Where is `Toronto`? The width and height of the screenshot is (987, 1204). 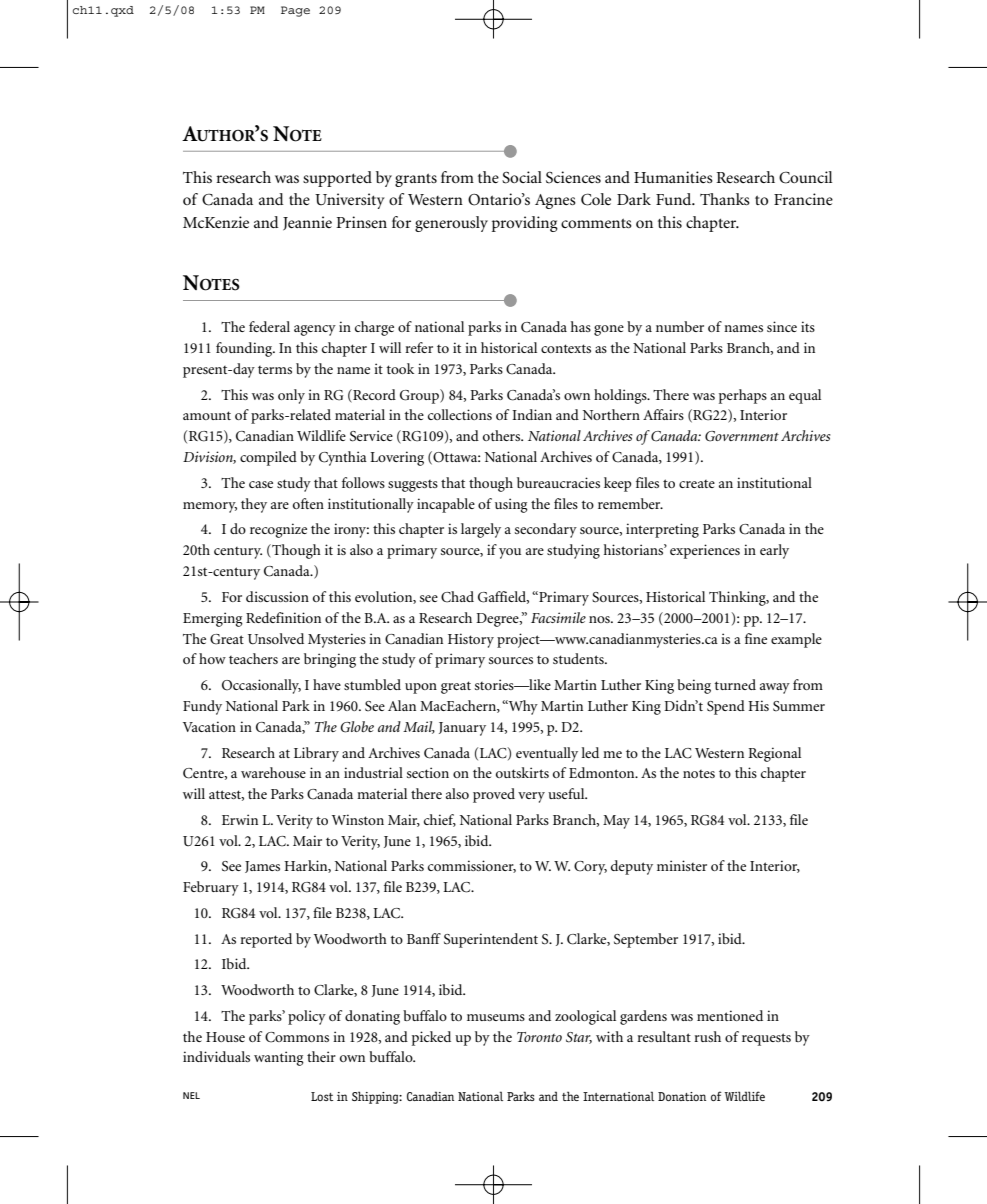
Toronto is located at coordinates (539, 1037).
